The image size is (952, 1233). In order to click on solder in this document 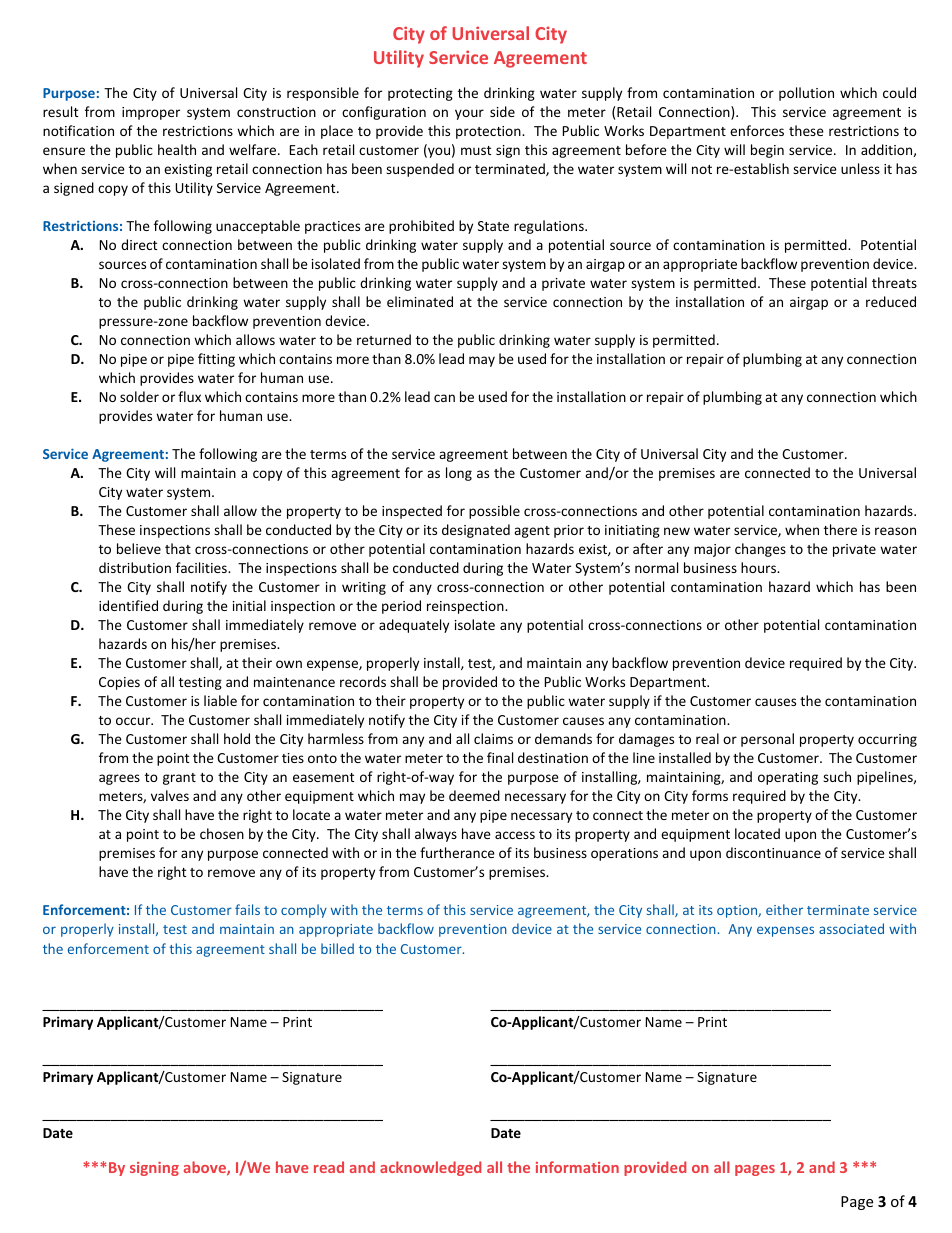, I will do `click(139, 396)`.
